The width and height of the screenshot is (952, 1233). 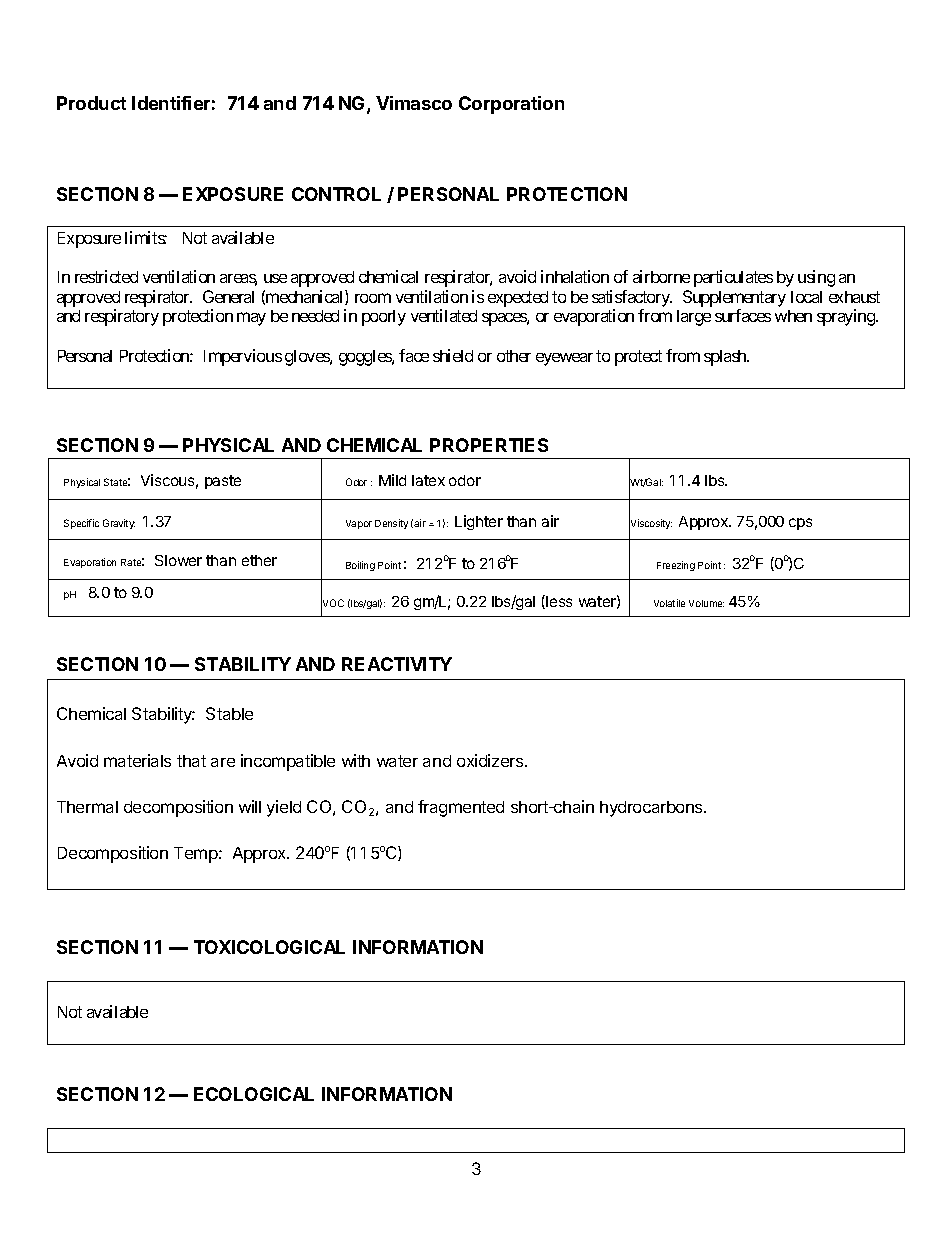 I want to click on particulates, so click(x=733, y=278).
